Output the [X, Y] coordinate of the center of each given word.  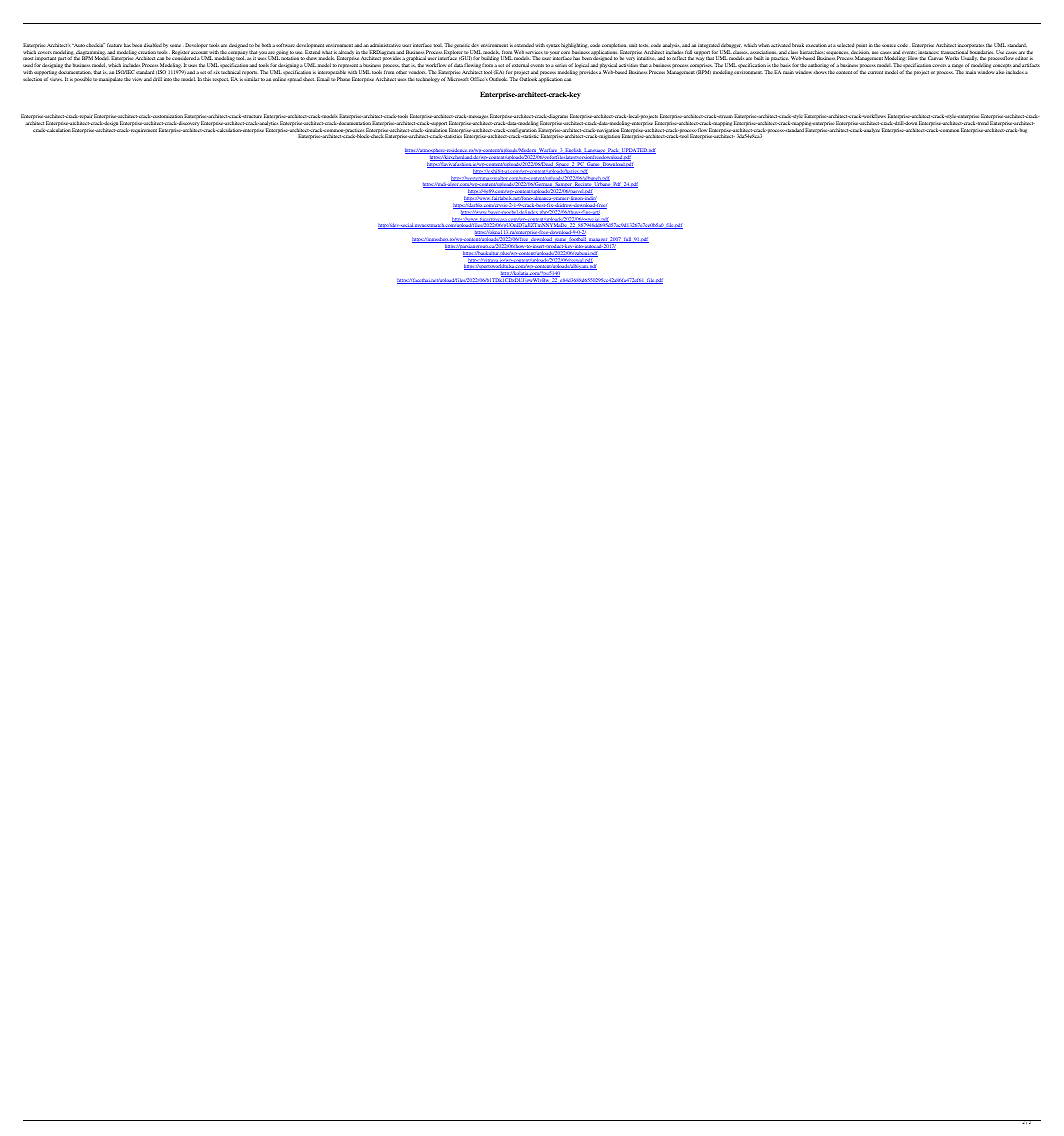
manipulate [111, 79]
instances [929, 52]
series [561, 65]
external [521, 65]
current [875, 72]
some [177, 45]
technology [428, 79]
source [889, 45]
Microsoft [458, 79]
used [28, 65]
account [198, 53]
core [565, 52]
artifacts [1031, 65]
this [207, 79]
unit [633, 45]
